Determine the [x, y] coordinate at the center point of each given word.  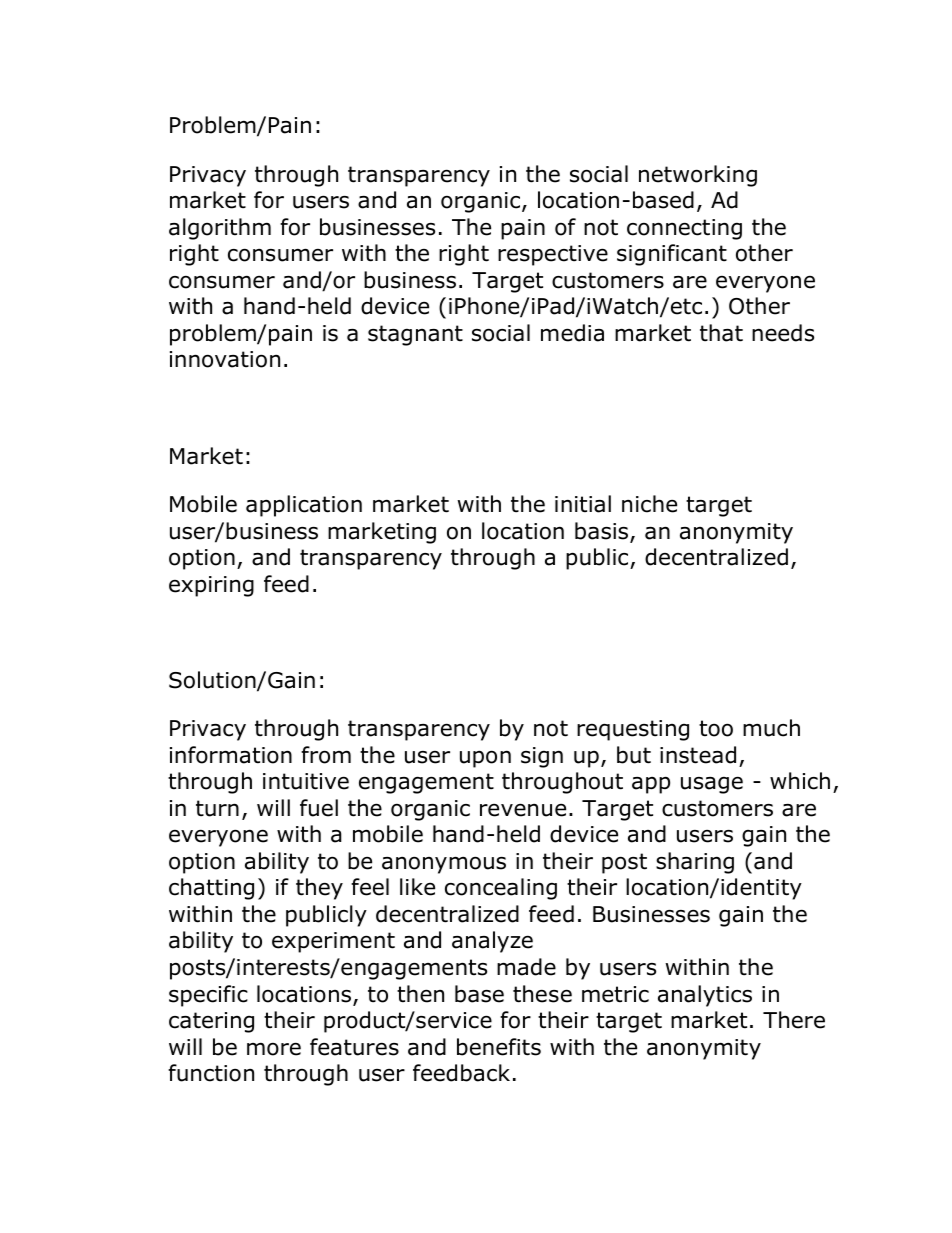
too [716, 728]
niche [649, 504]
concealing [501, 889]
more [274, 1049]
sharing [695, 863]
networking [698, 176]
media [572, 333]
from [326, 755]
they [319, 889]
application [304, 506]
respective [553, 255]
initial [583, 504]
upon [485, 759]
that [721, 333]
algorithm [220, 229]
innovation [225, 359]
